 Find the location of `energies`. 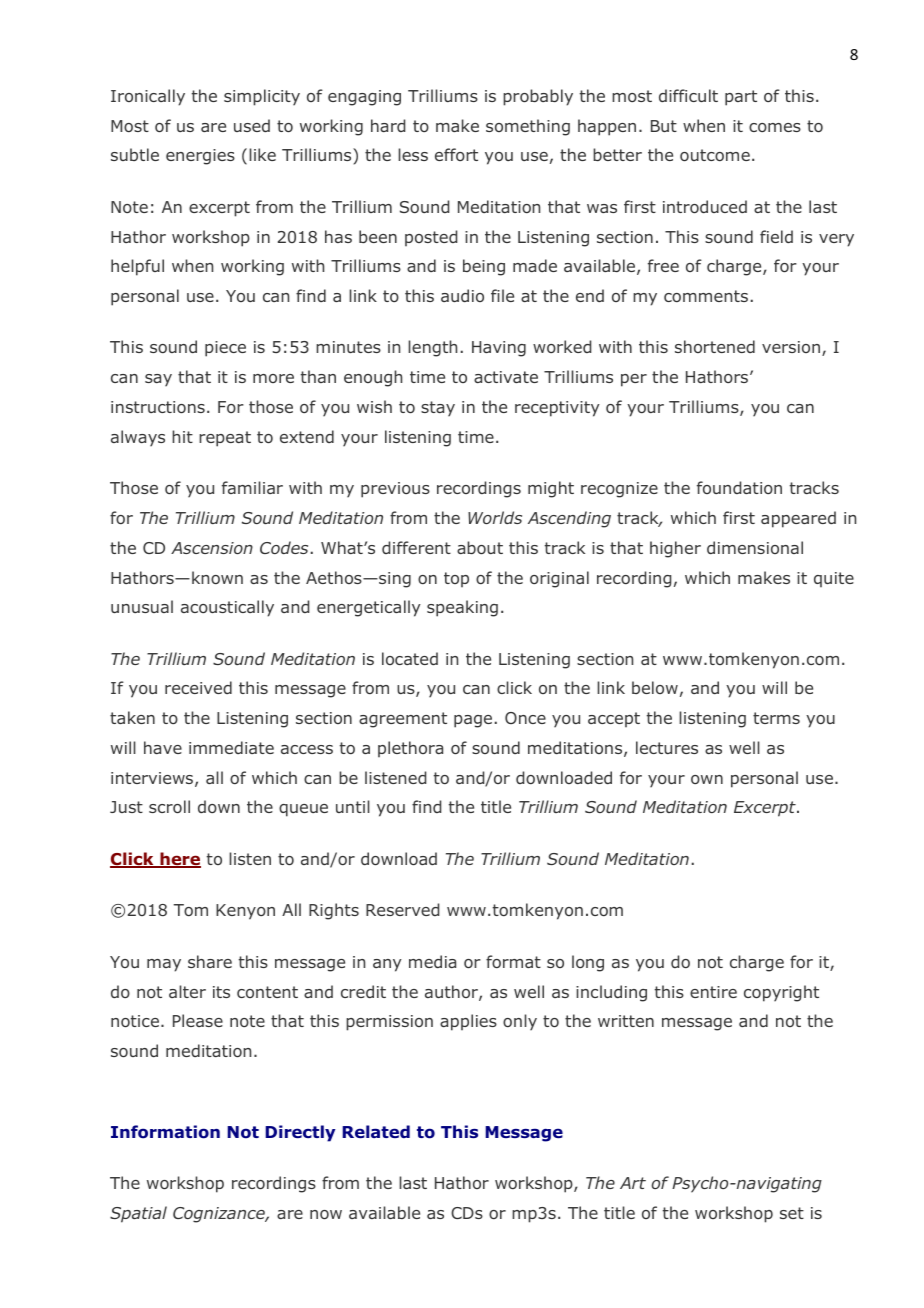

energies is located at coordinates (200, 157).
